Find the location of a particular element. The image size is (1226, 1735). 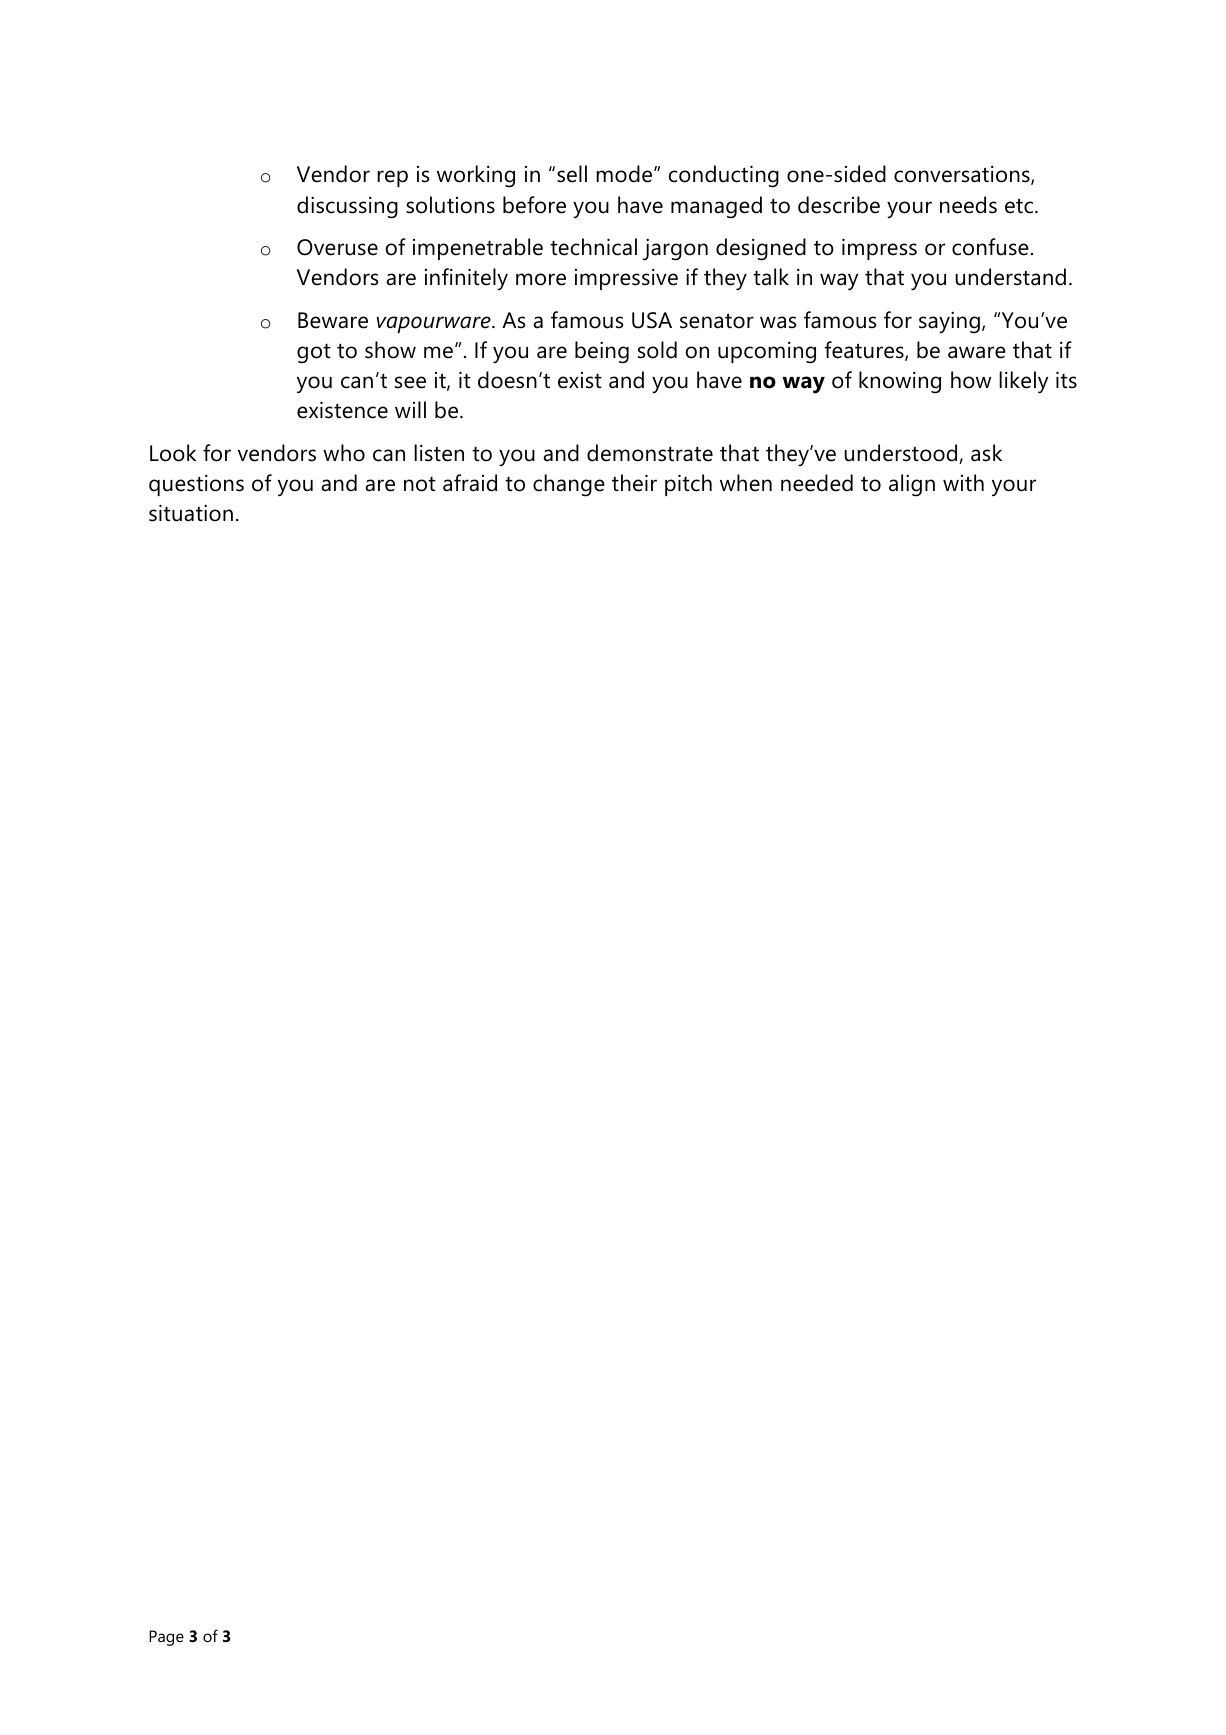

situation is located at coordinates (191, 513).
